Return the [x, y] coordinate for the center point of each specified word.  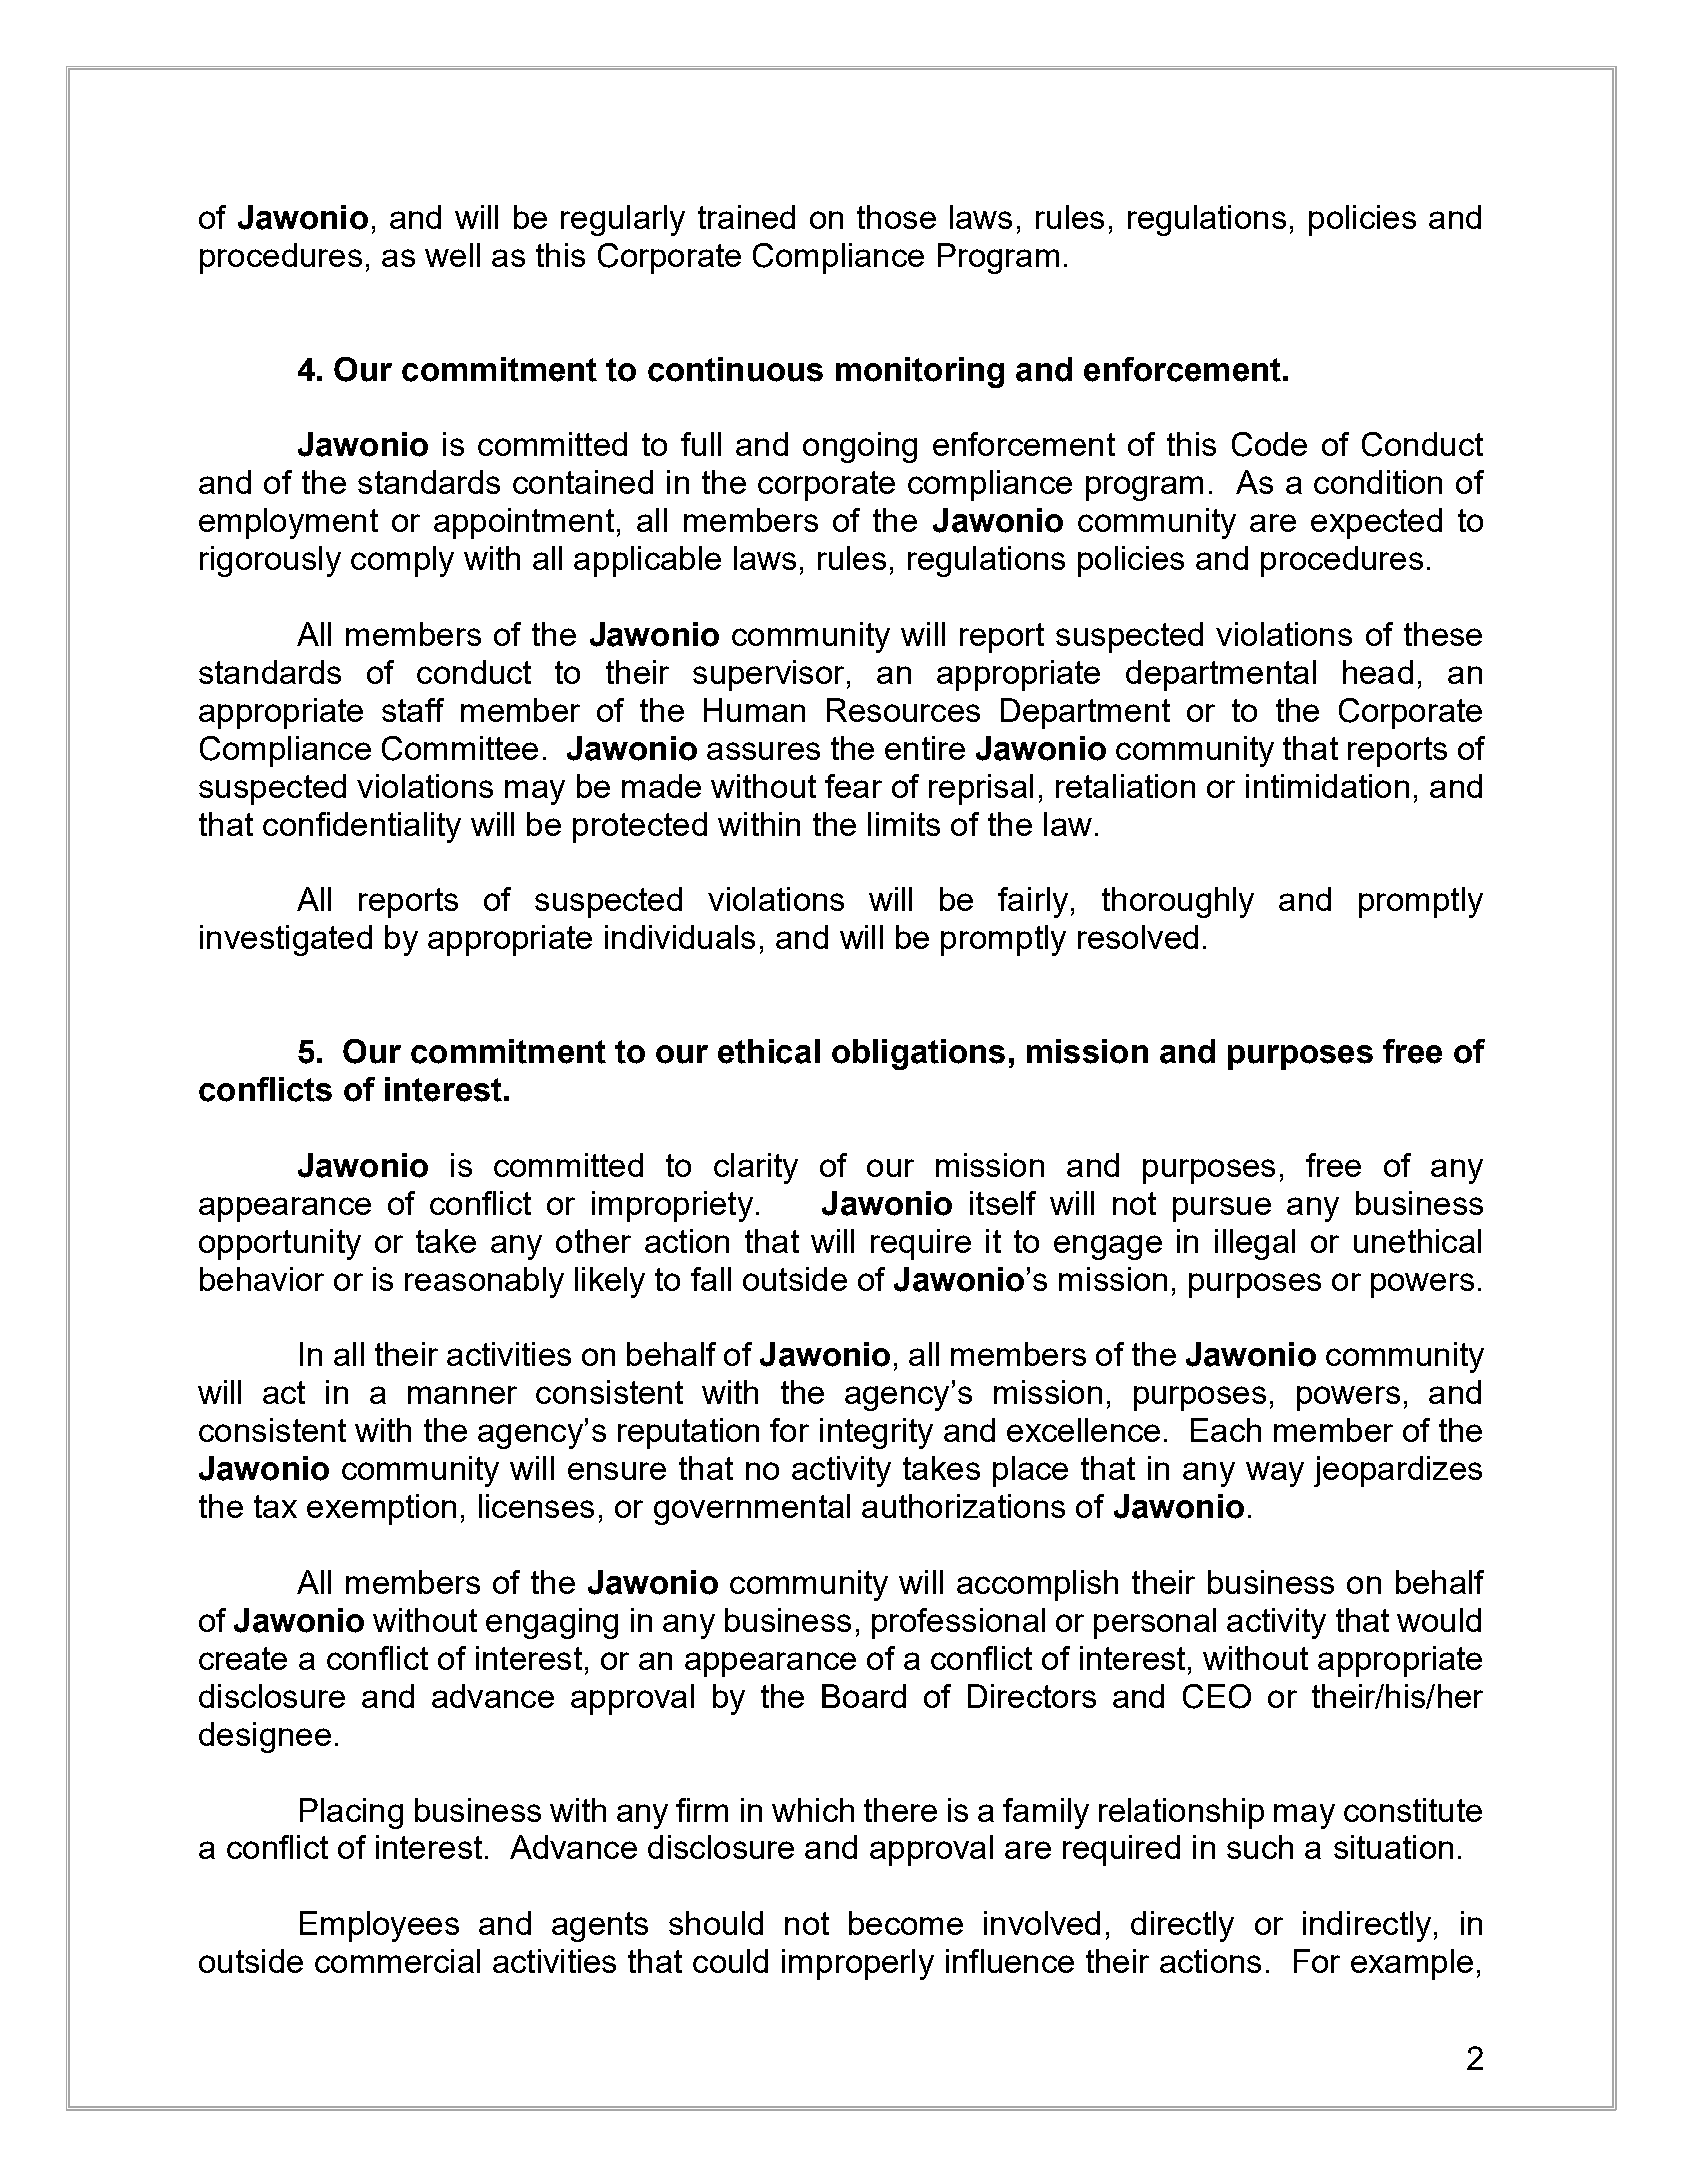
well [452, 255]
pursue [1222, 1209]
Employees [379, 1926]
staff [413, 710]
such [1260, 1847]
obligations [918, 1054]
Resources [903, 710]
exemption [381, 1509]
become [906, 1923]
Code [1269, 444]
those [896, 217]
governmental [752, 1509]
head [1378, 672]
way [1275, 1474]
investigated [286, 940]
